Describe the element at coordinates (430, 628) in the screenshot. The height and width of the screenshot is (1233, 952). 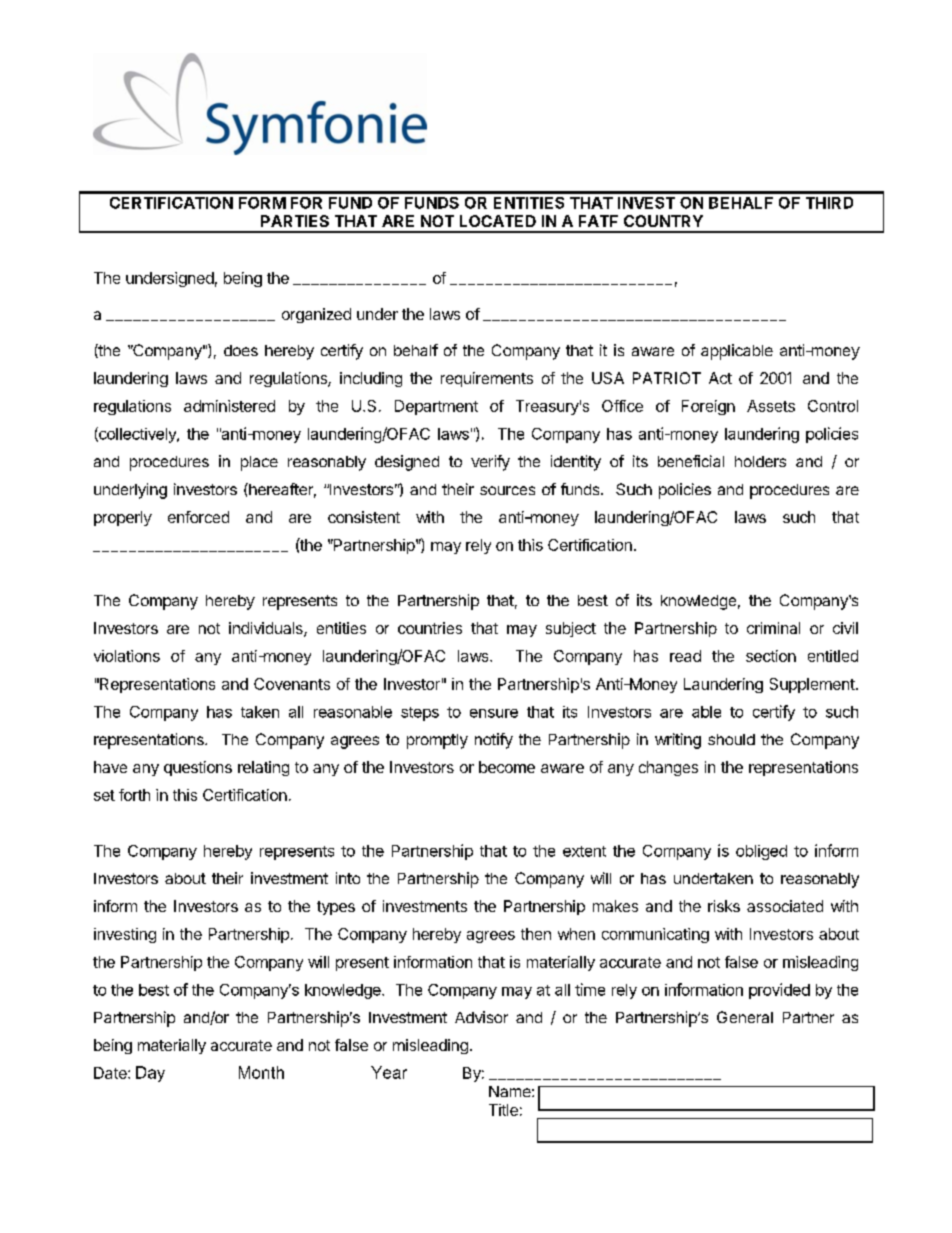
I see `countries` at that location.
